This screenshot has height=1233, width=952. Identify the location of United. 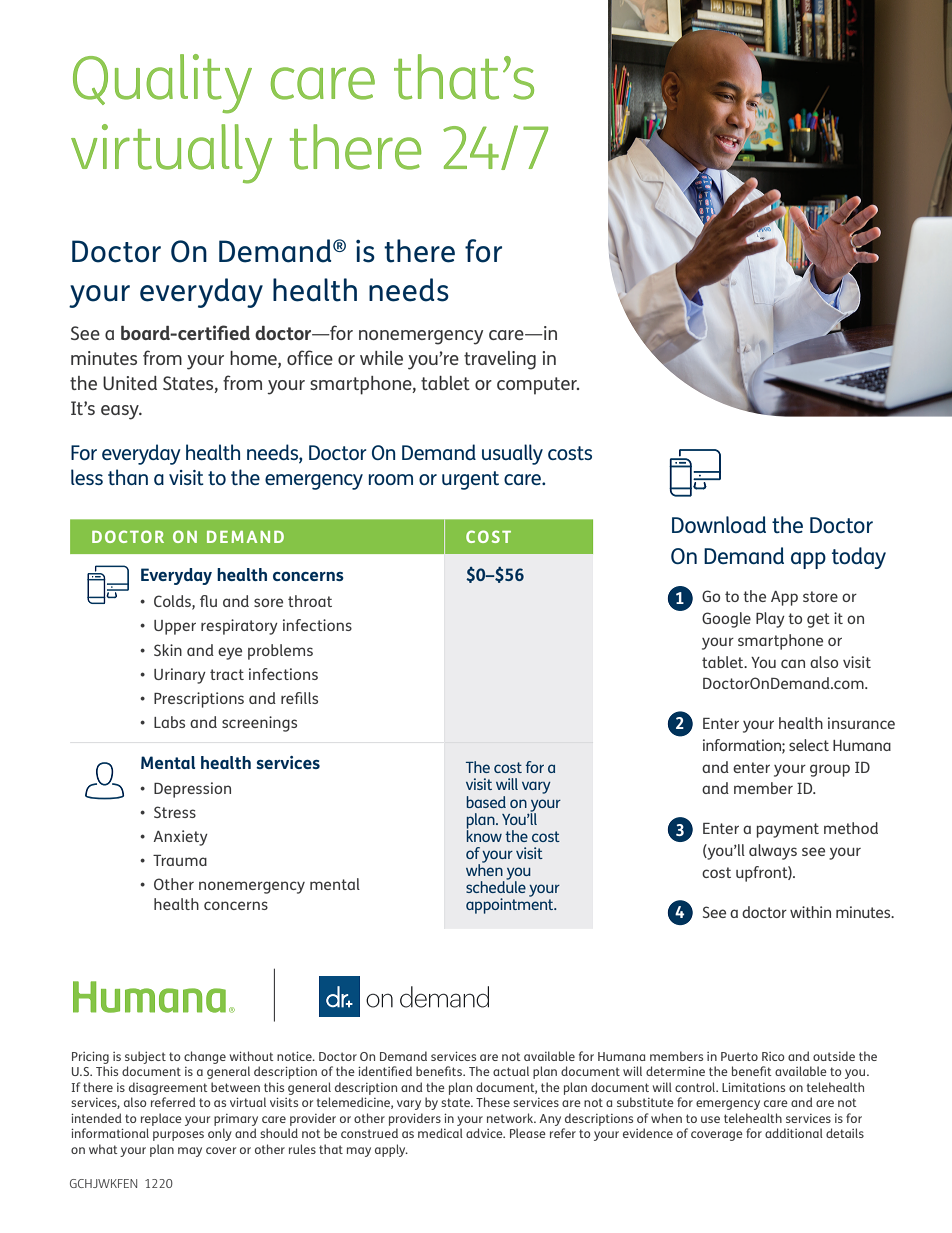
(130, 383).
